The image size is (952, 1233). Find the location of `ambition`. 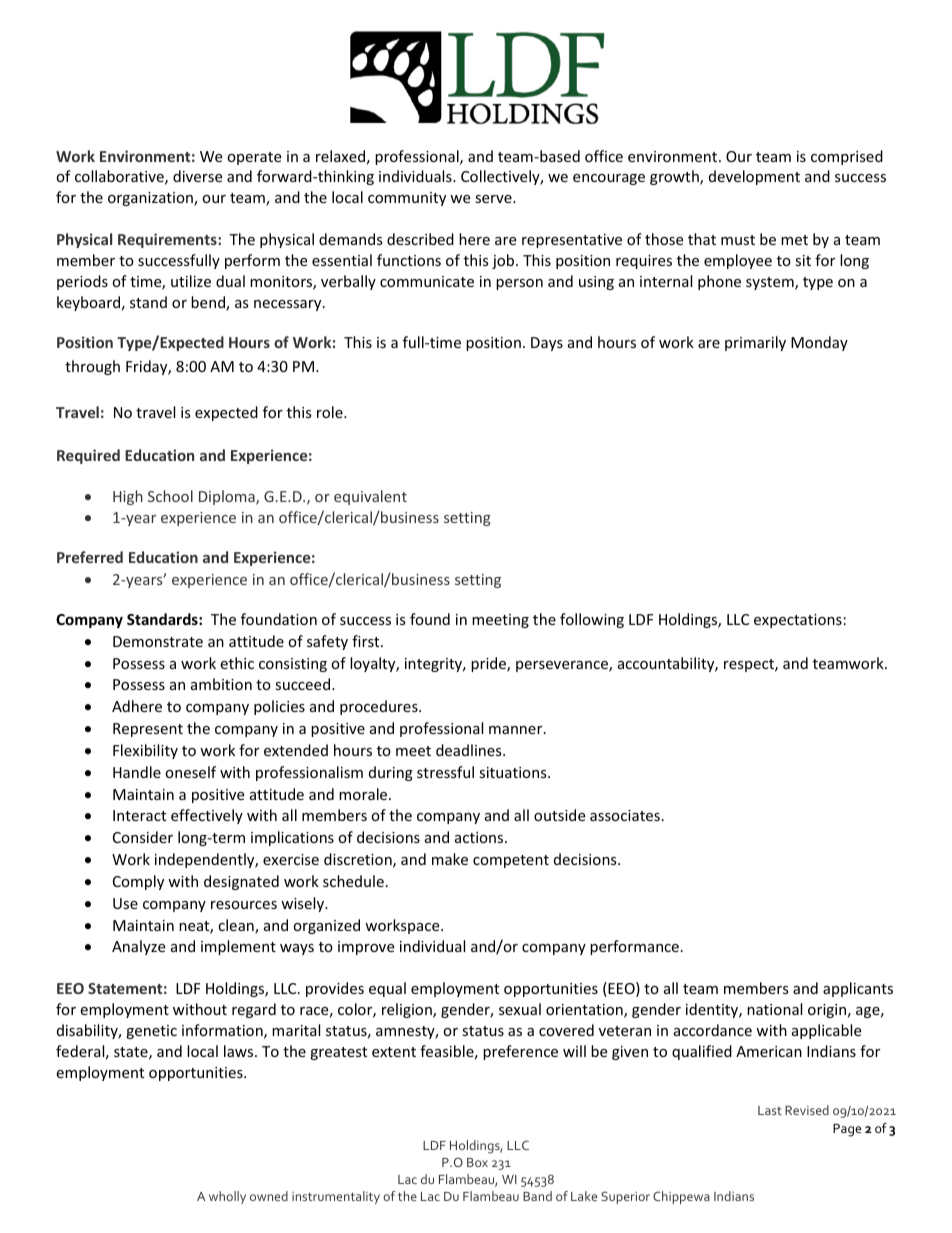

ambition is located at coordinates (221, 684).
